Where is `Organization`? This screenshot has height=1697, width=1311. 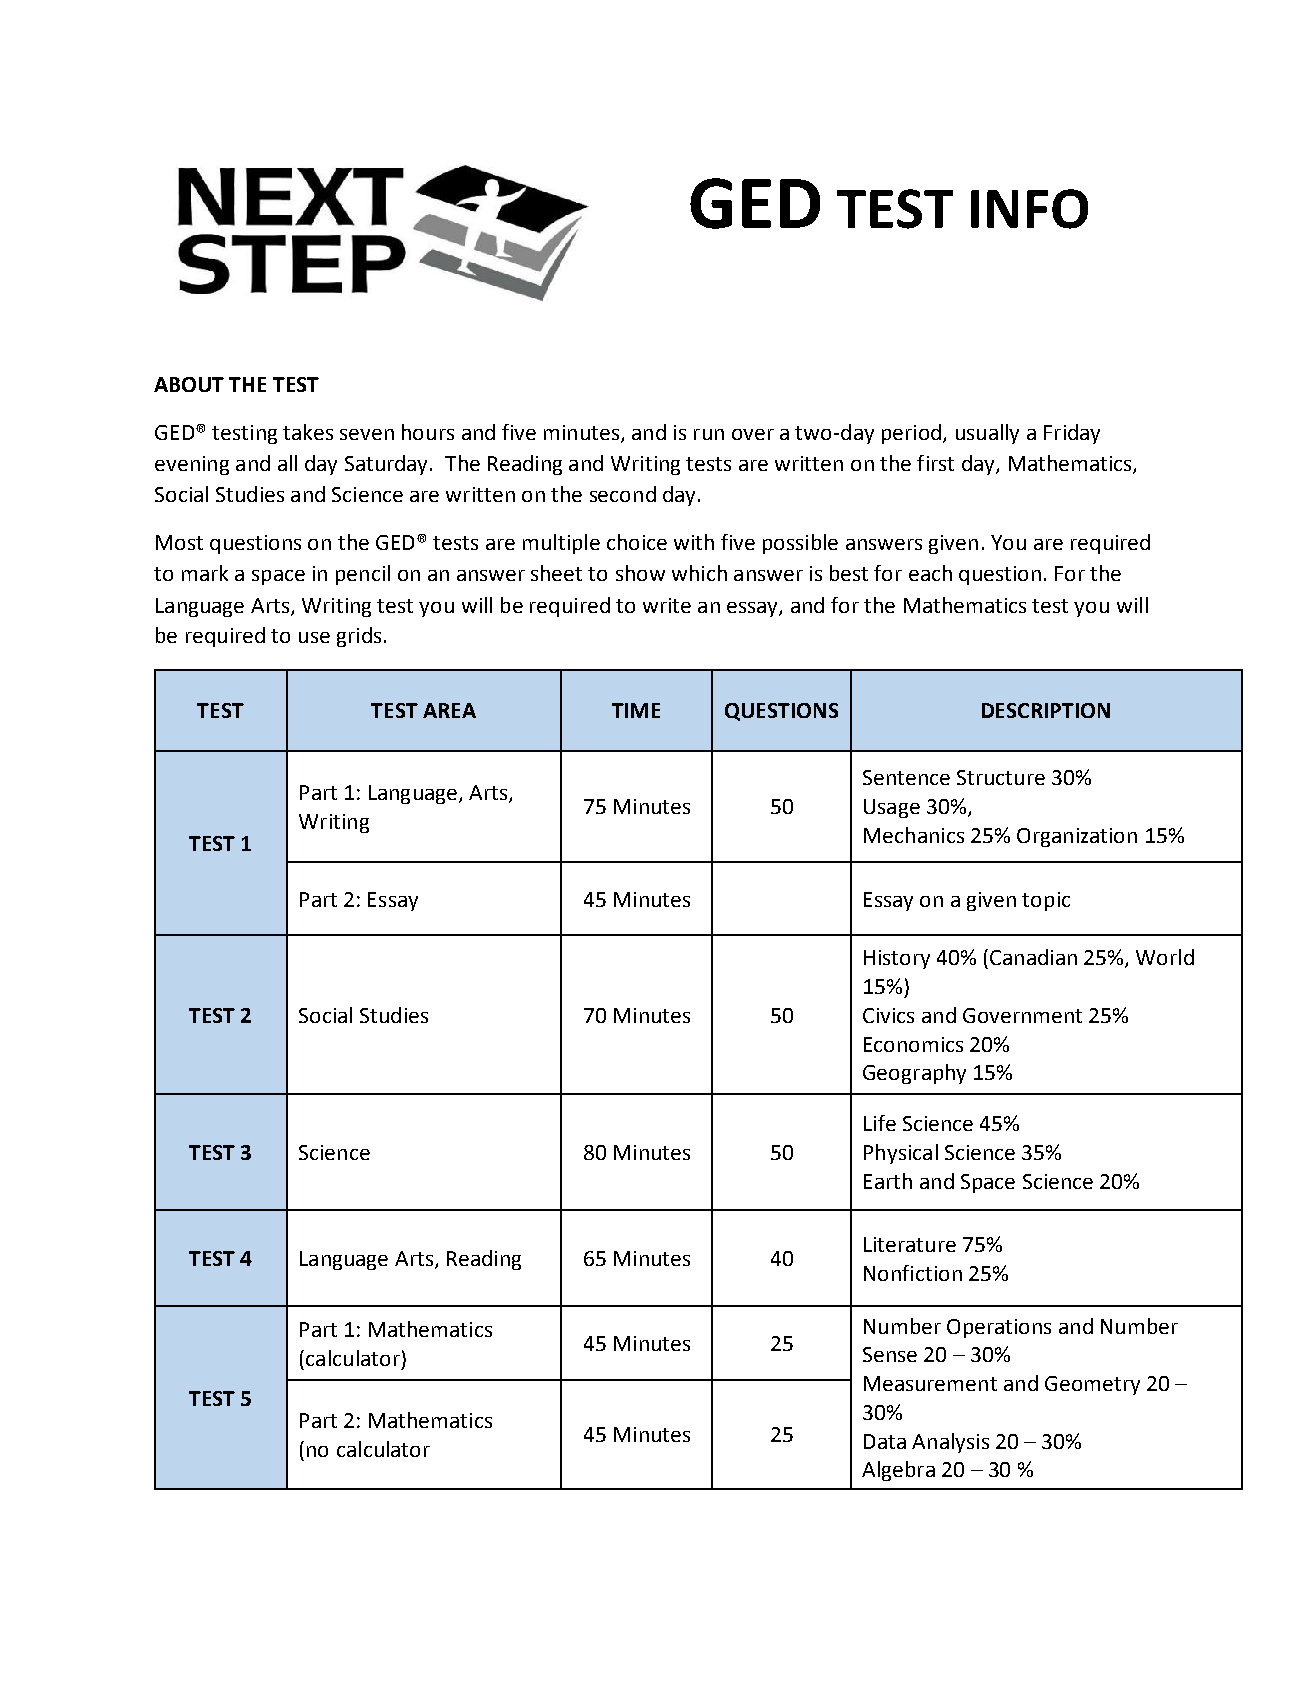 Organization is located at coordinates (1077, 837).
